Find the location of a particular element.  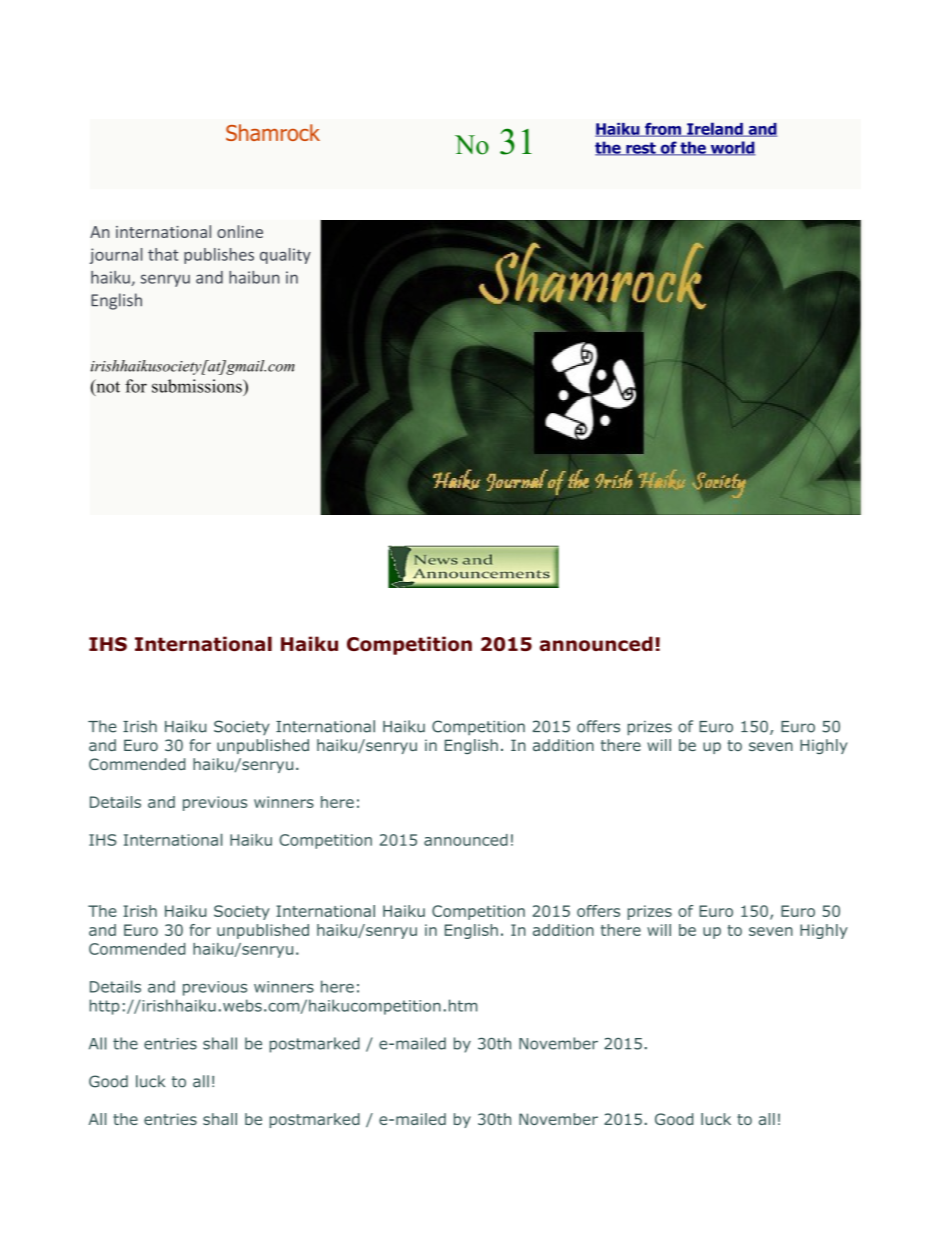

not is located at coordinates (107, 387).
